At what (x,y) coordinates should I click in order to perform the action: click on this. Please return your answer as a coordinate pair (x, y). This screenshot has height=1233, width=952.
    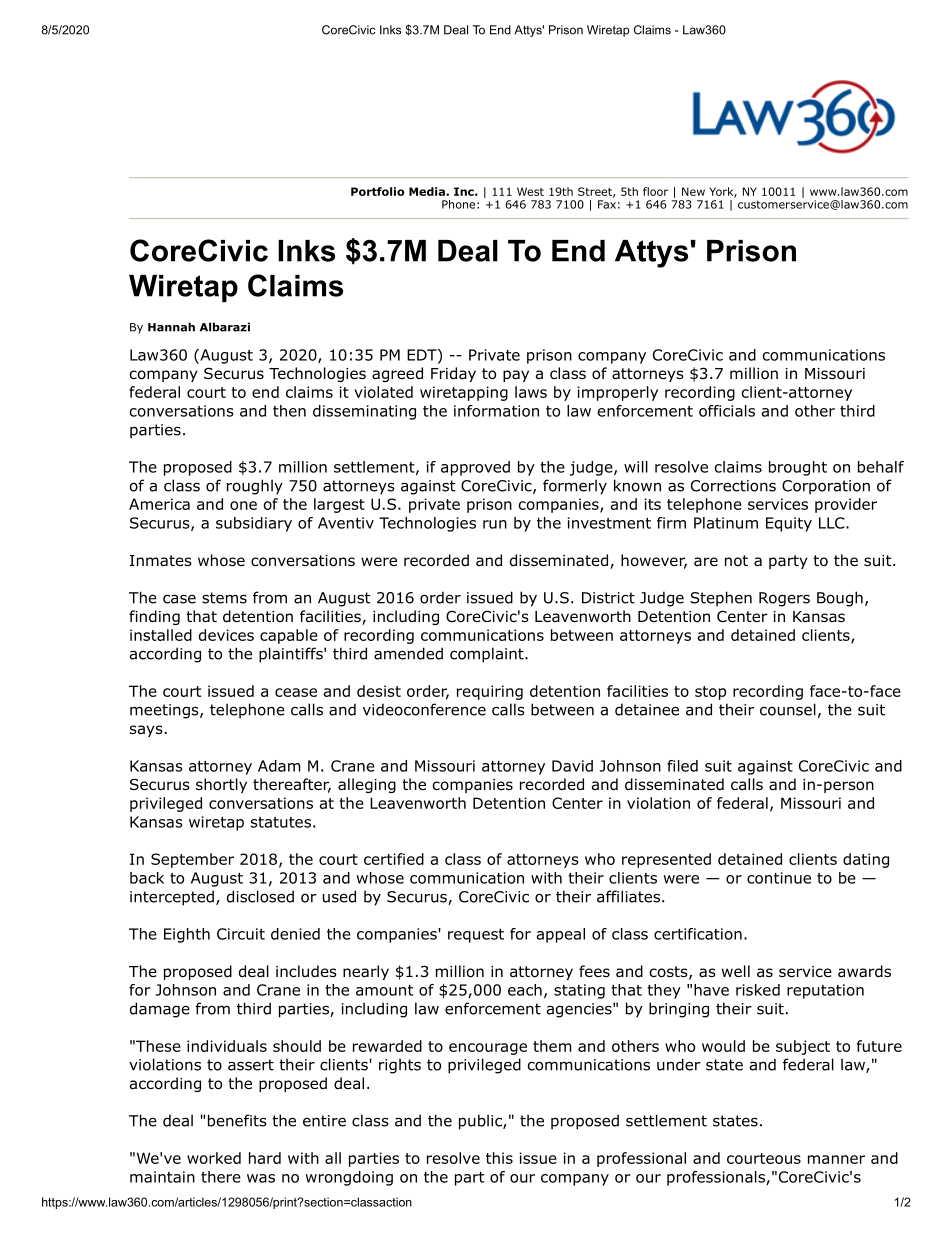
    Looking at the image, I should click on (499, 1158).
